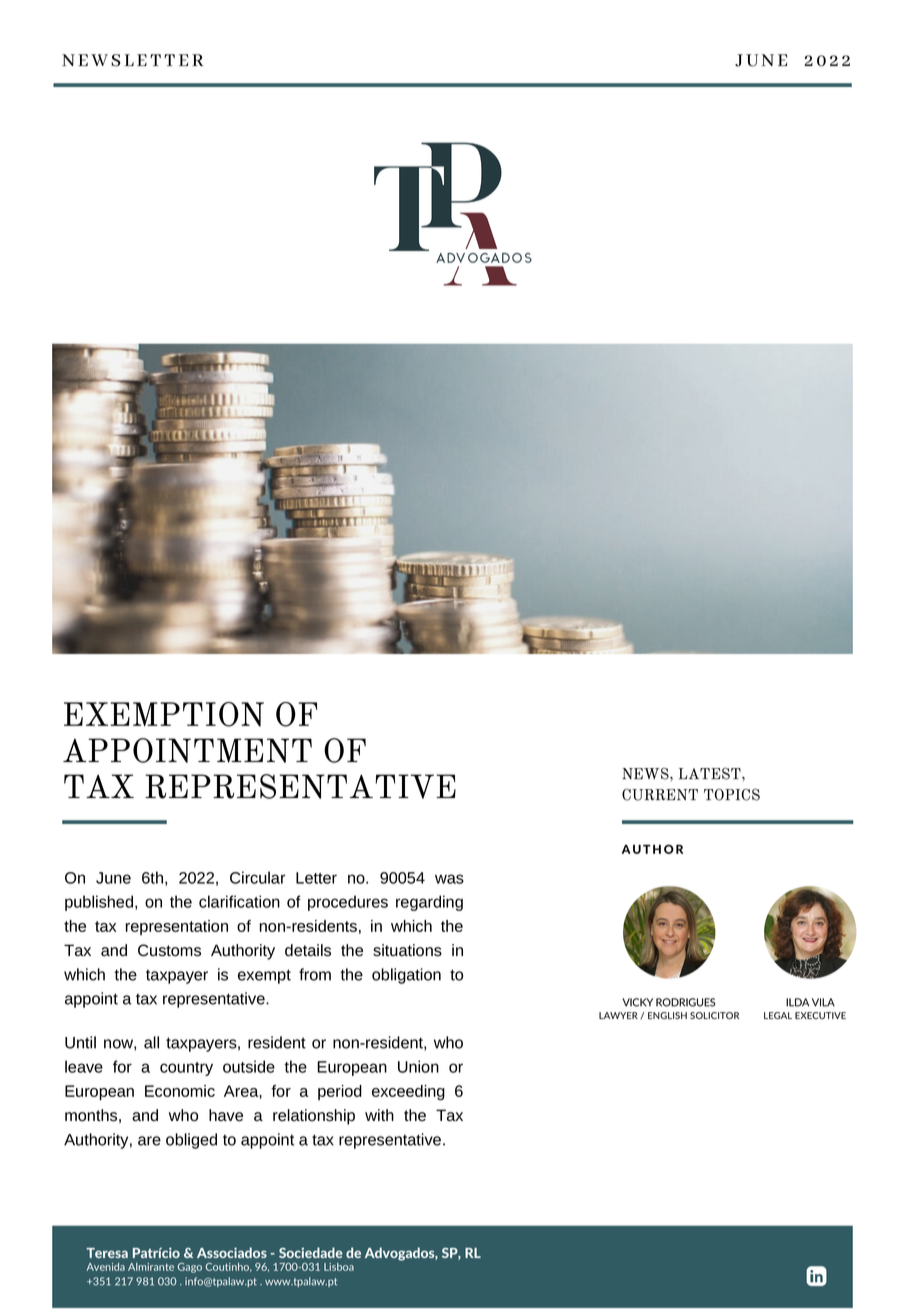  Describe the element at coordinates (646, 774) in the page. I see `NEWS` at that location.
